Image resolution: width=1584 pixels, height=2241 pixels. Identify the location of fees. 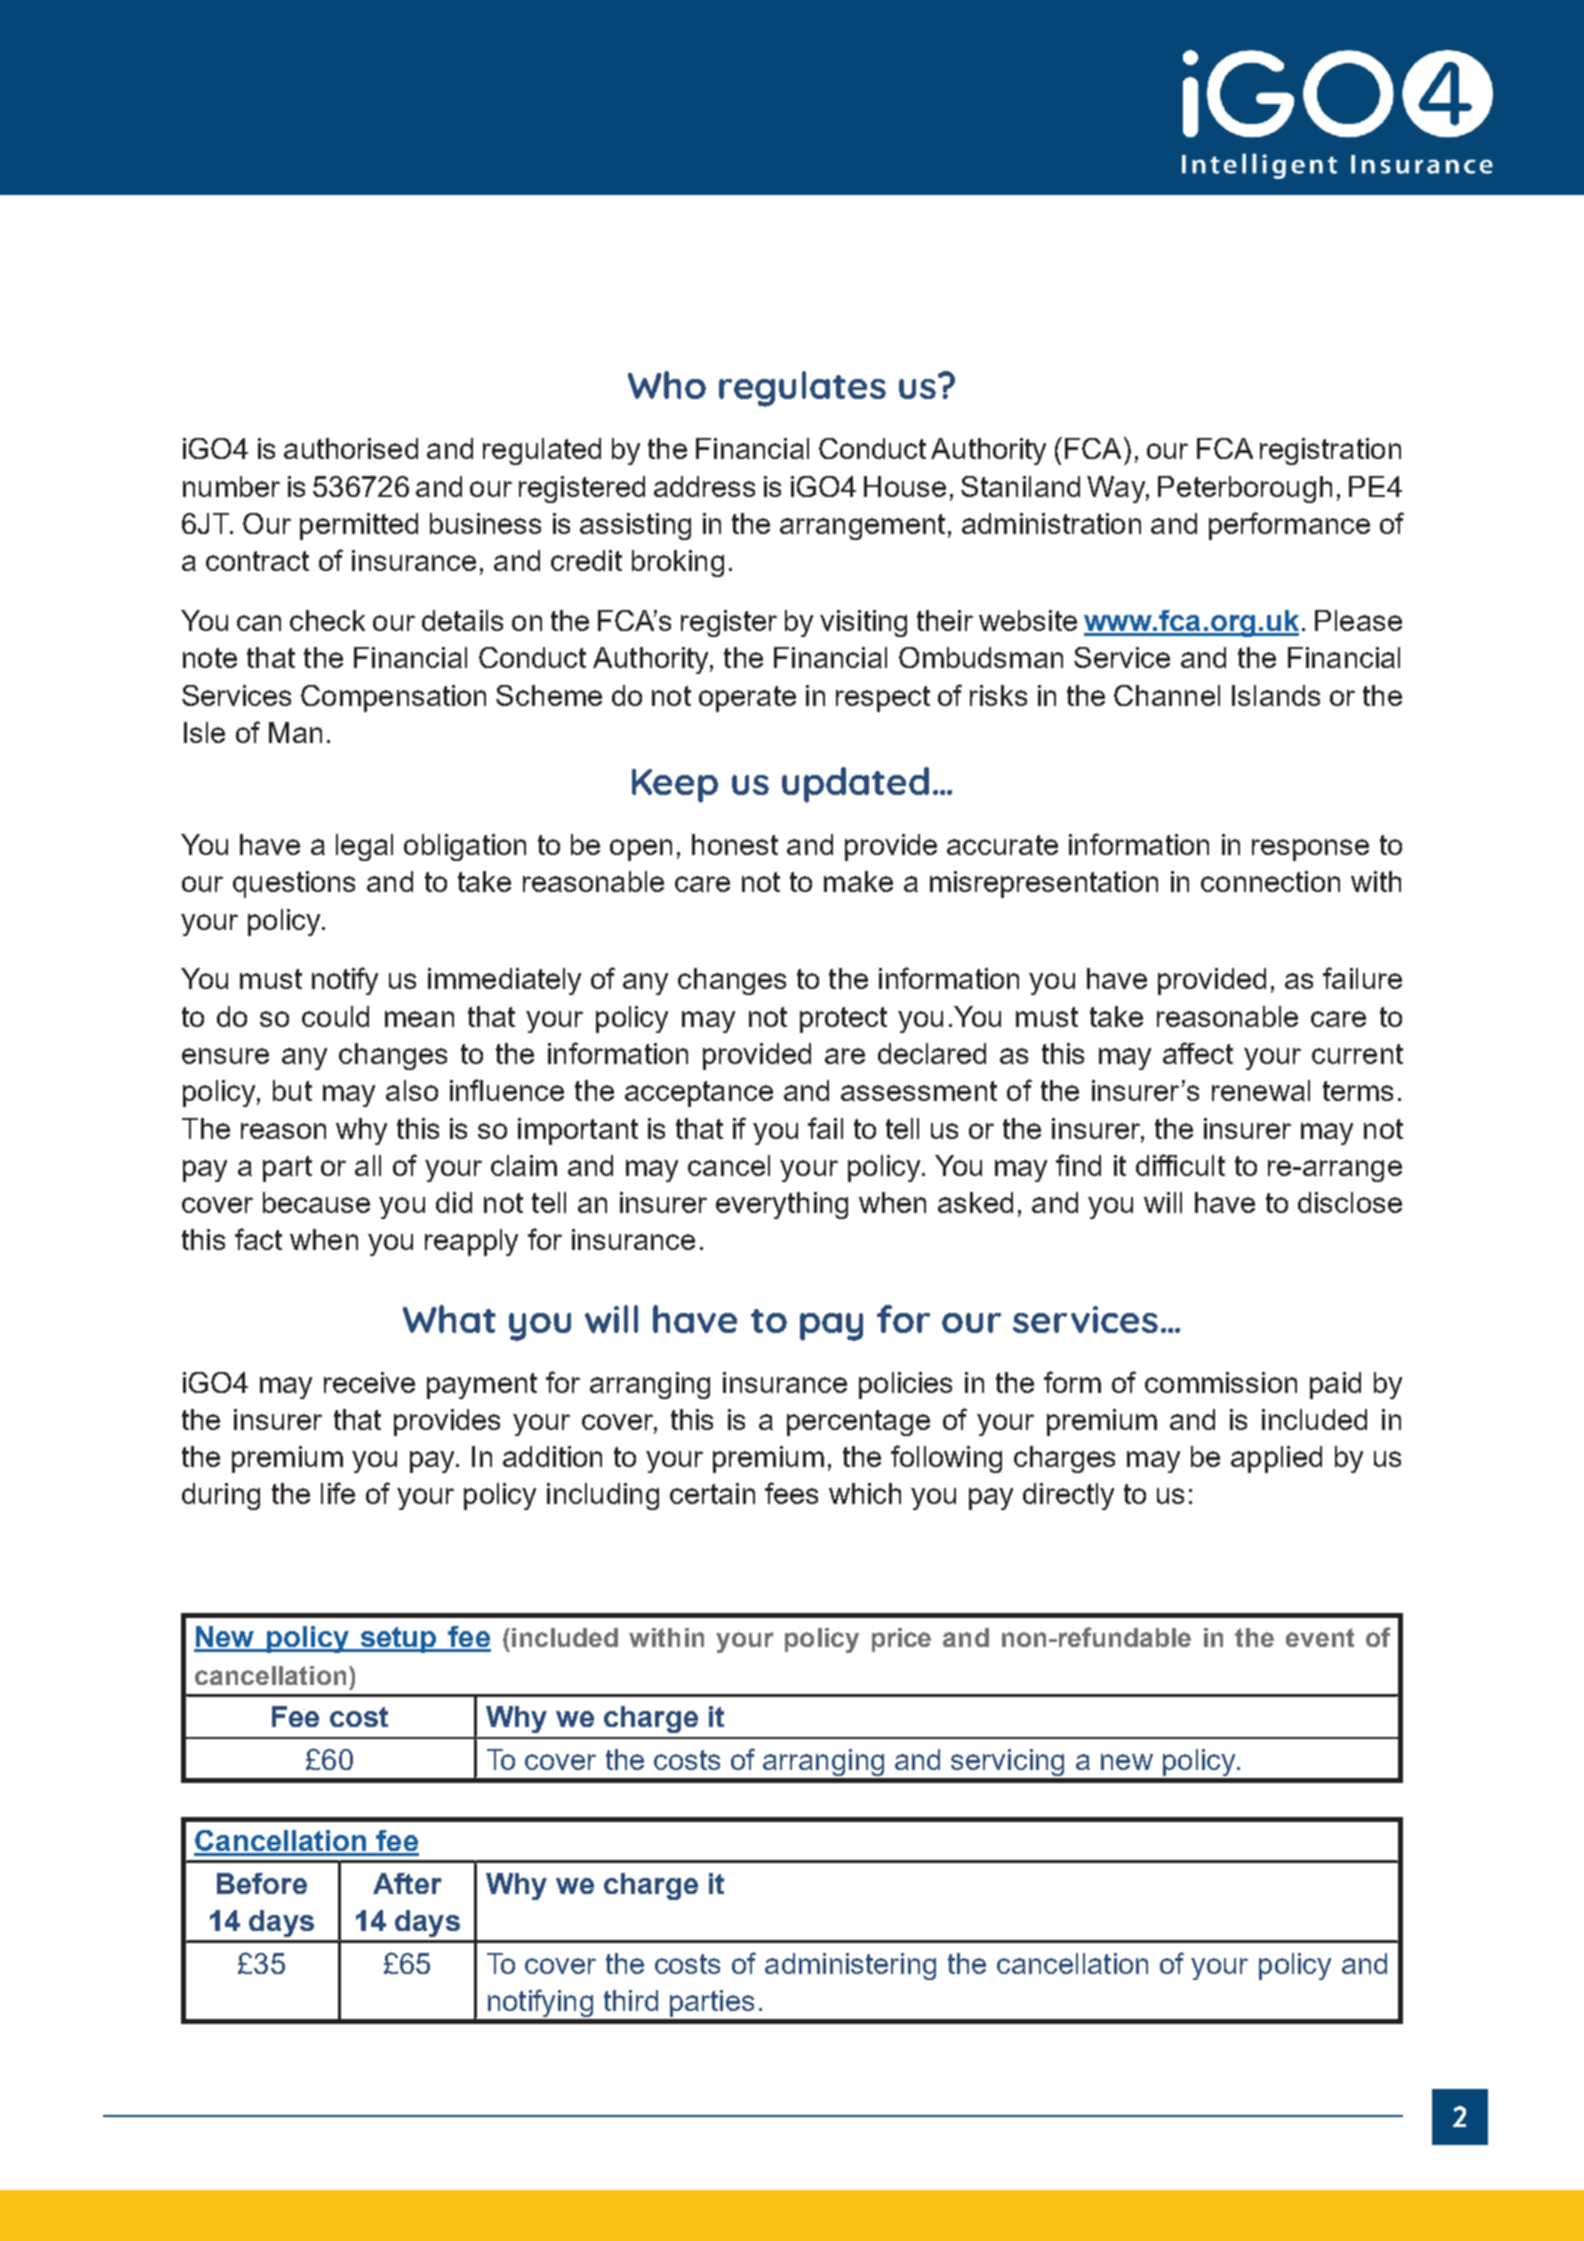
(791, 1493).
